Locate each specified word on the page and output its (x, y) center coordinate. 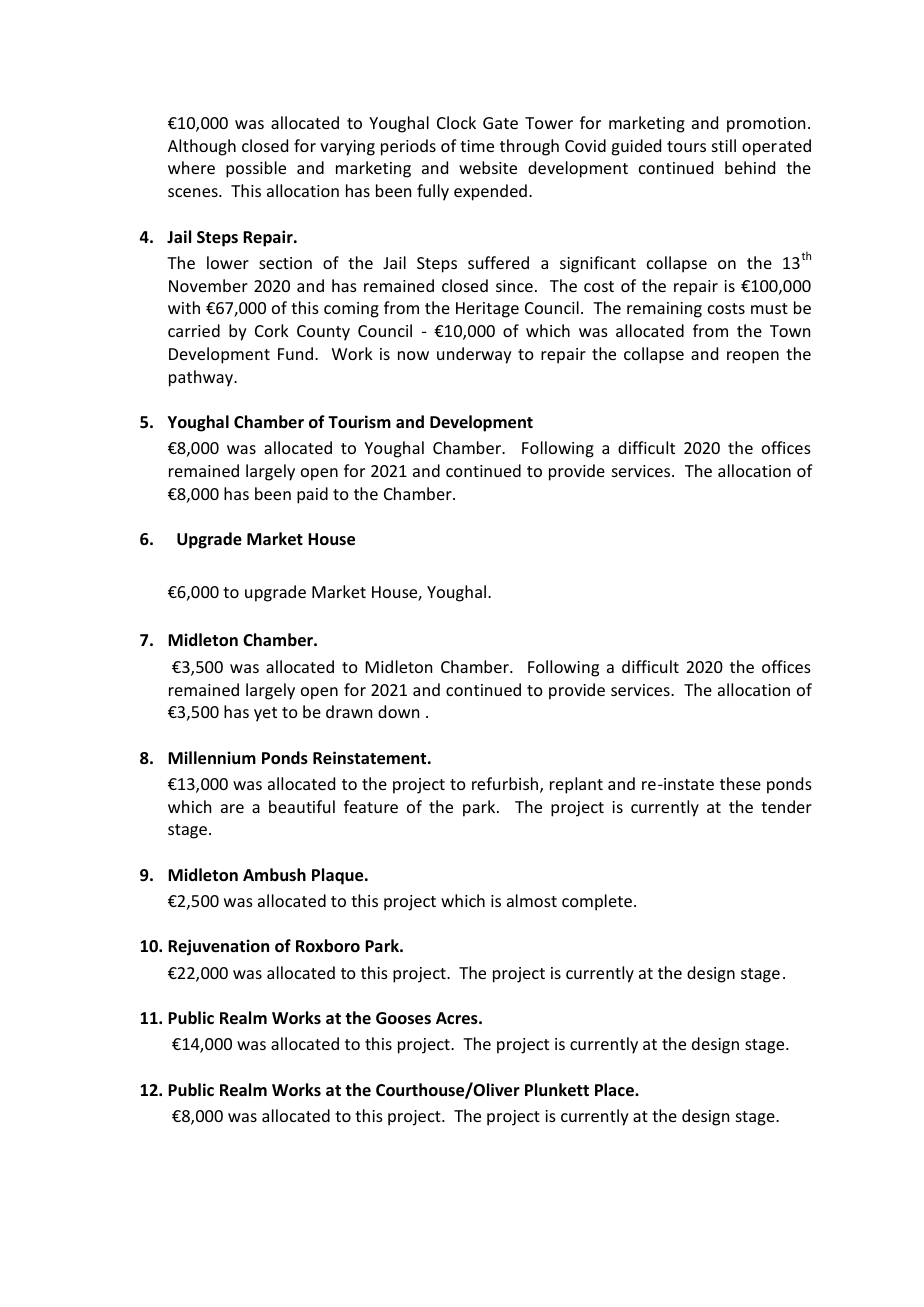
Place (615, 1090)
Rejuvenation (218, 947)
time (477, 146)
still (724, 145)
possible (256, 169)
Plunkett (557, 1090)
